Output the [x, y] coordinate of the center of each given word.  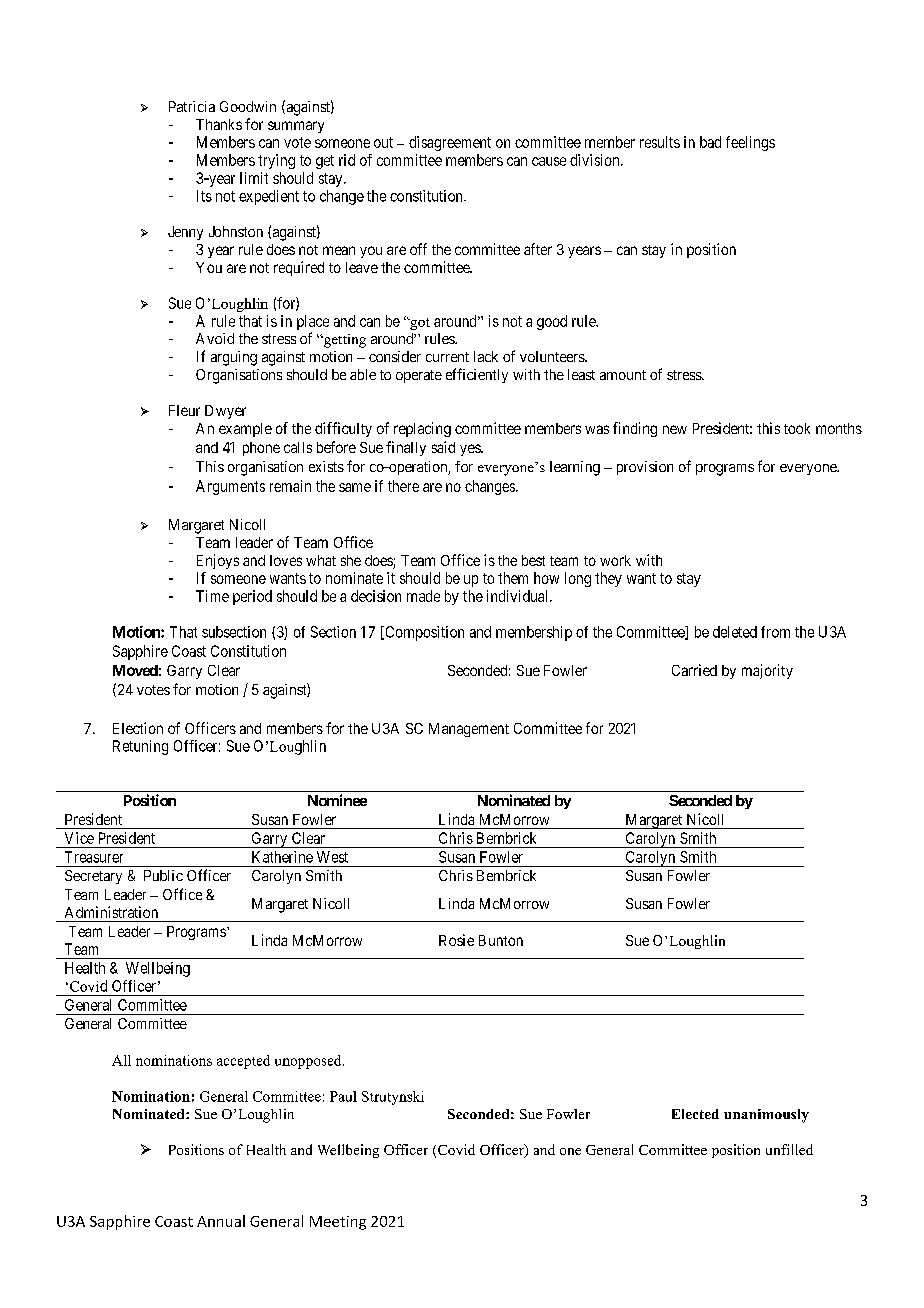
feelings [750, 143]
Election [138, 728]
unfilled [789, 1149]
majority [767, 671]
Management [469, 730]
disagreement [450, 143]
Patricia [192, 106]
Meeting [338, 1223]
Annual [221, 1221]
